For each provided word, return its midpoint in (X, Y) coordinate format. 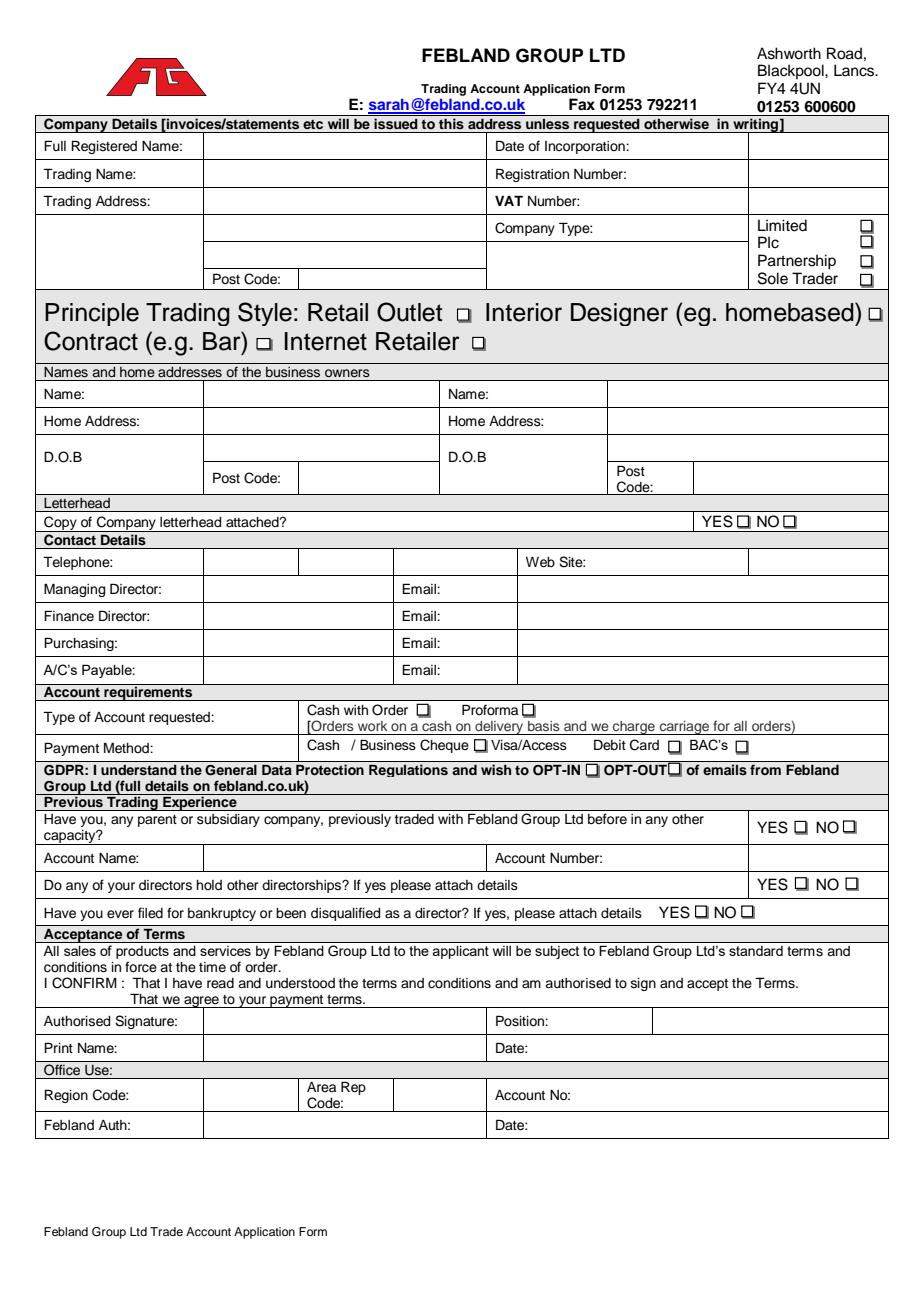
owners (347, 373)
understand (139, 770)
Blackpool (792, 71)
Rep (353, 1088)
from (765, 769)
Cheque (444, 746)
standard (756, 951)
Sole (773, 278)
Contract (91, 341)
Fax (582, 104)
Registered (104, 147)
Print (58, 1047)
